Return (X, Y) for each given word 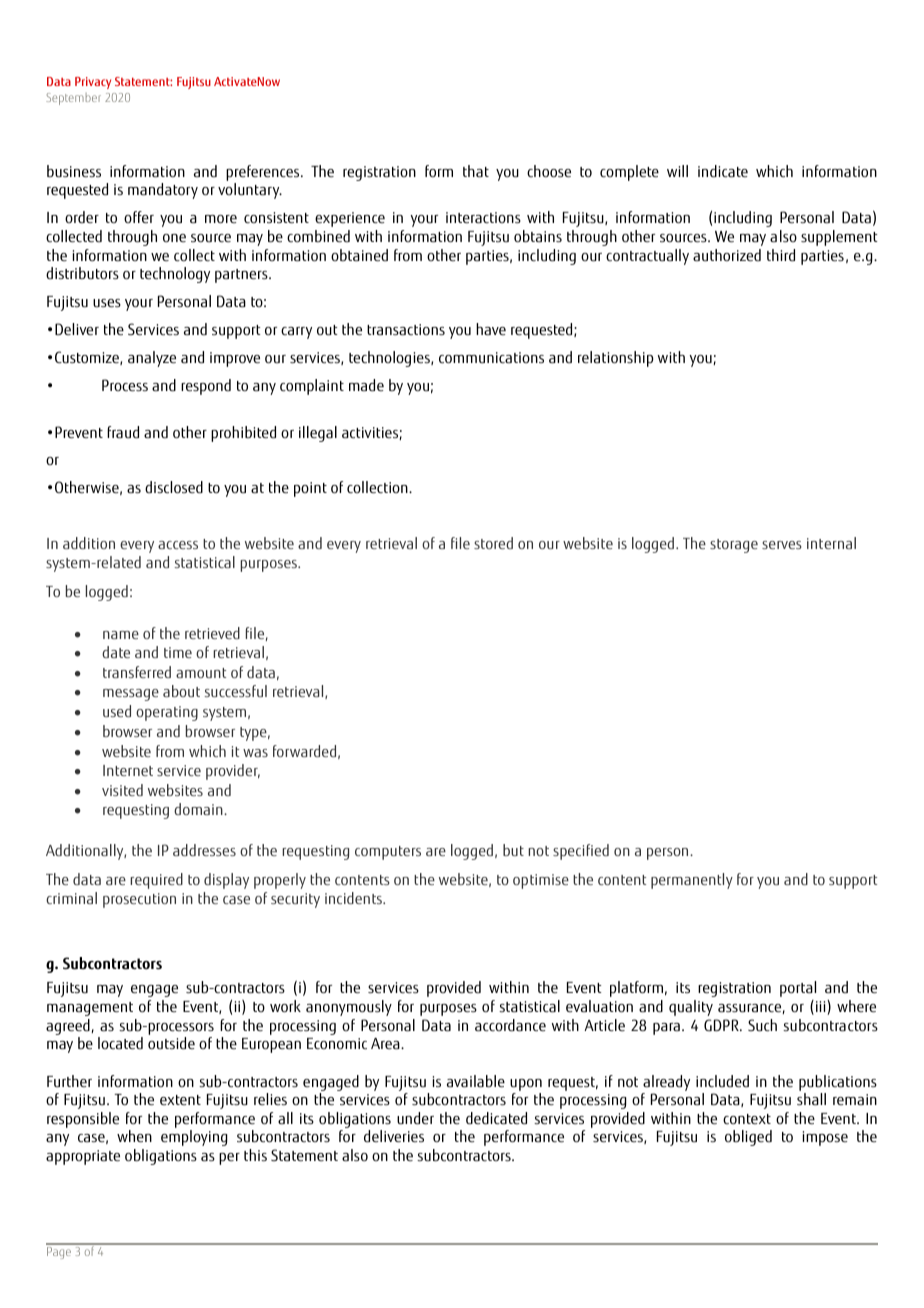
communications (491, 358)
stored (493, 543)
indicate (723, 171)
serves (782, 545)
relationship (616, 359)
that (476, 171)
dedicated (496, 1118)
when (134, 1136)
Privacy (93, 83)
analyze (152, 359)
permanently (692, 881)
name (121, 635)
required (156, 881)
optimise (541, 881)
